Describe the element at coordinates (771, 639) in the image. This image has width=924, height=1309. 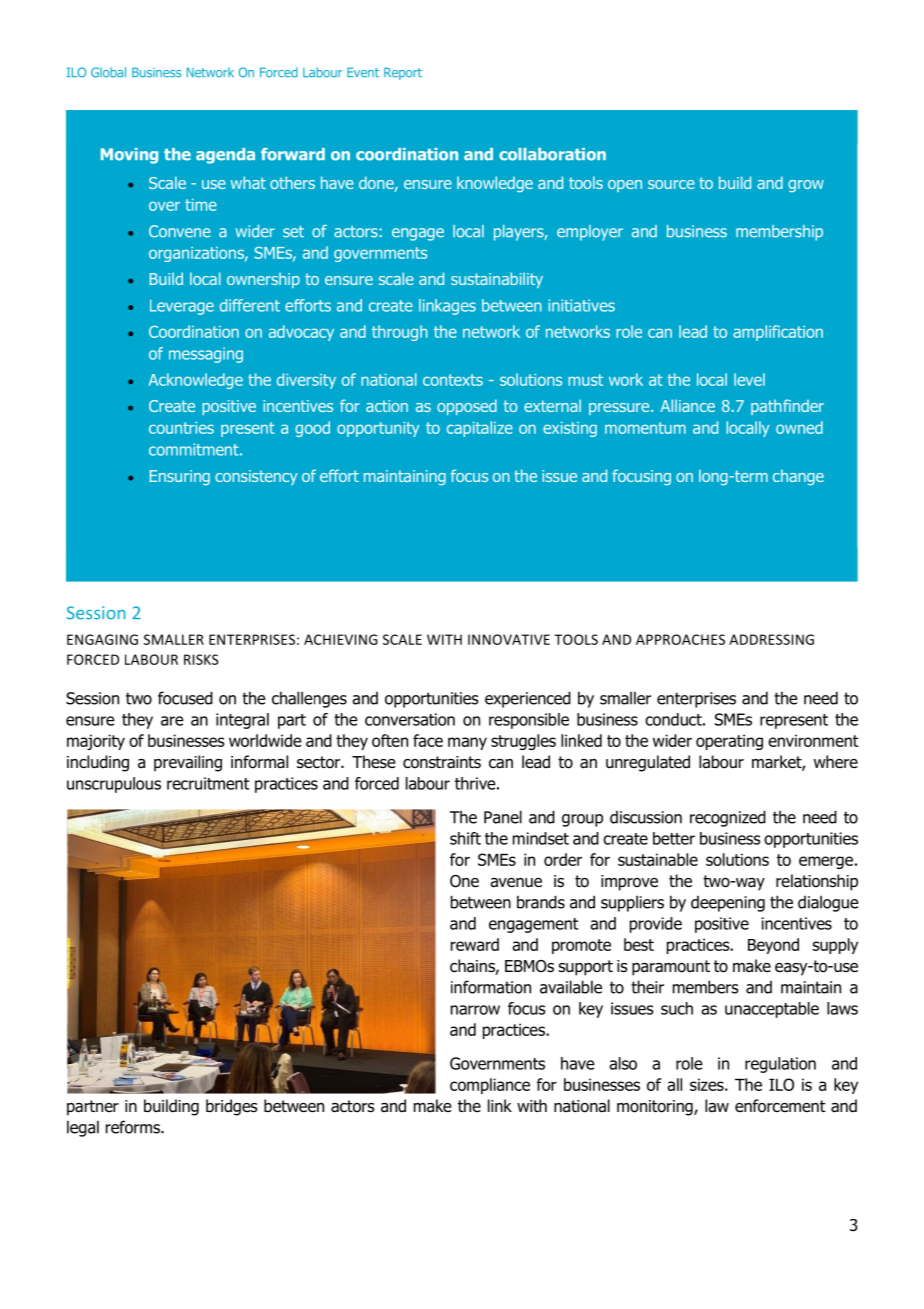
I see `ADDRESSING` at that location.
